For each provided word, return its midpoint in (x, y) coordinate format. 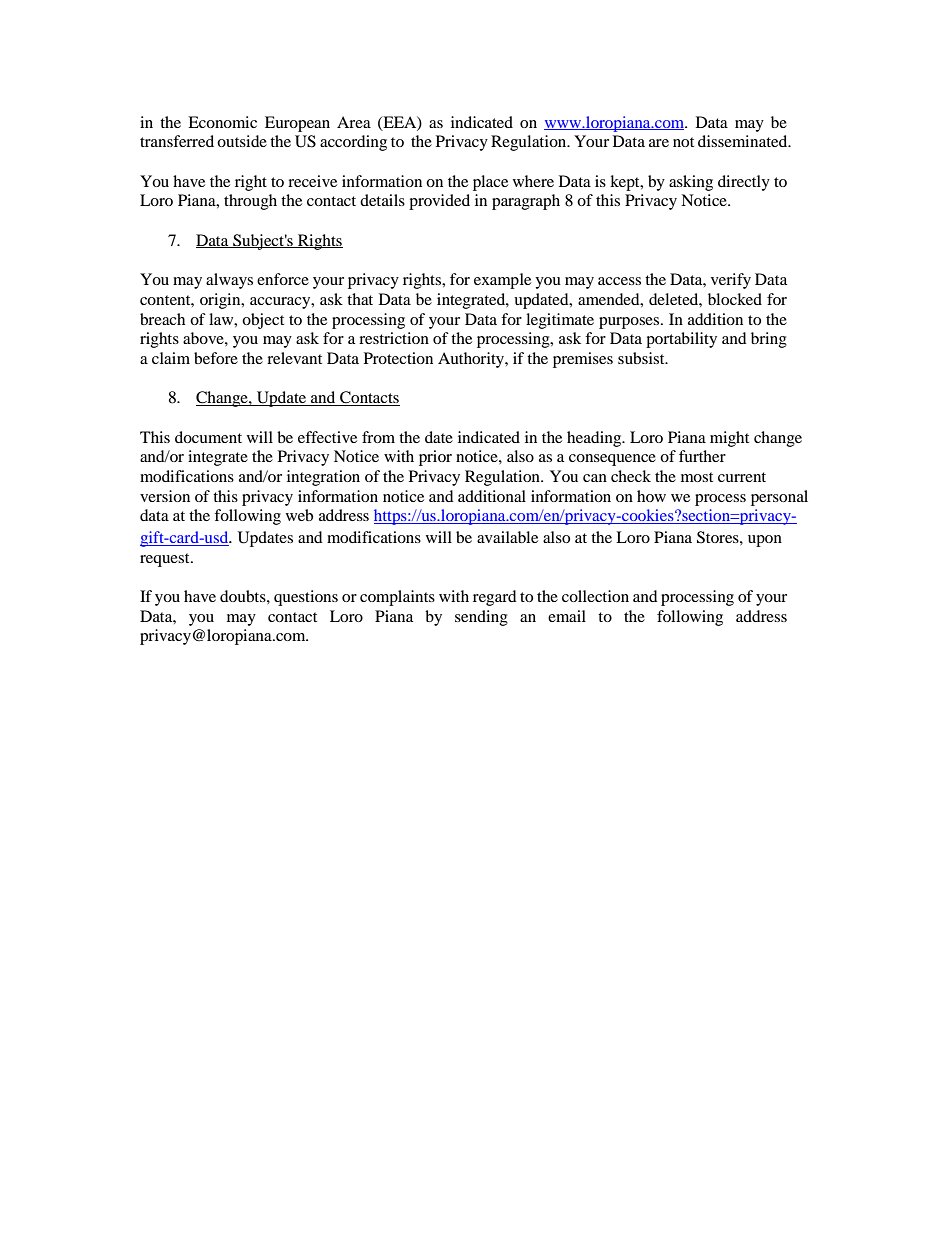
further (702, 456)
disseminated (744, 141)
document (208, 437)
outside (242, 141)
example (502, 281)
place (490, 183)
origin (221, 301)
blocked (735, 299)
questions (306, 598)
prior (435, 458)
